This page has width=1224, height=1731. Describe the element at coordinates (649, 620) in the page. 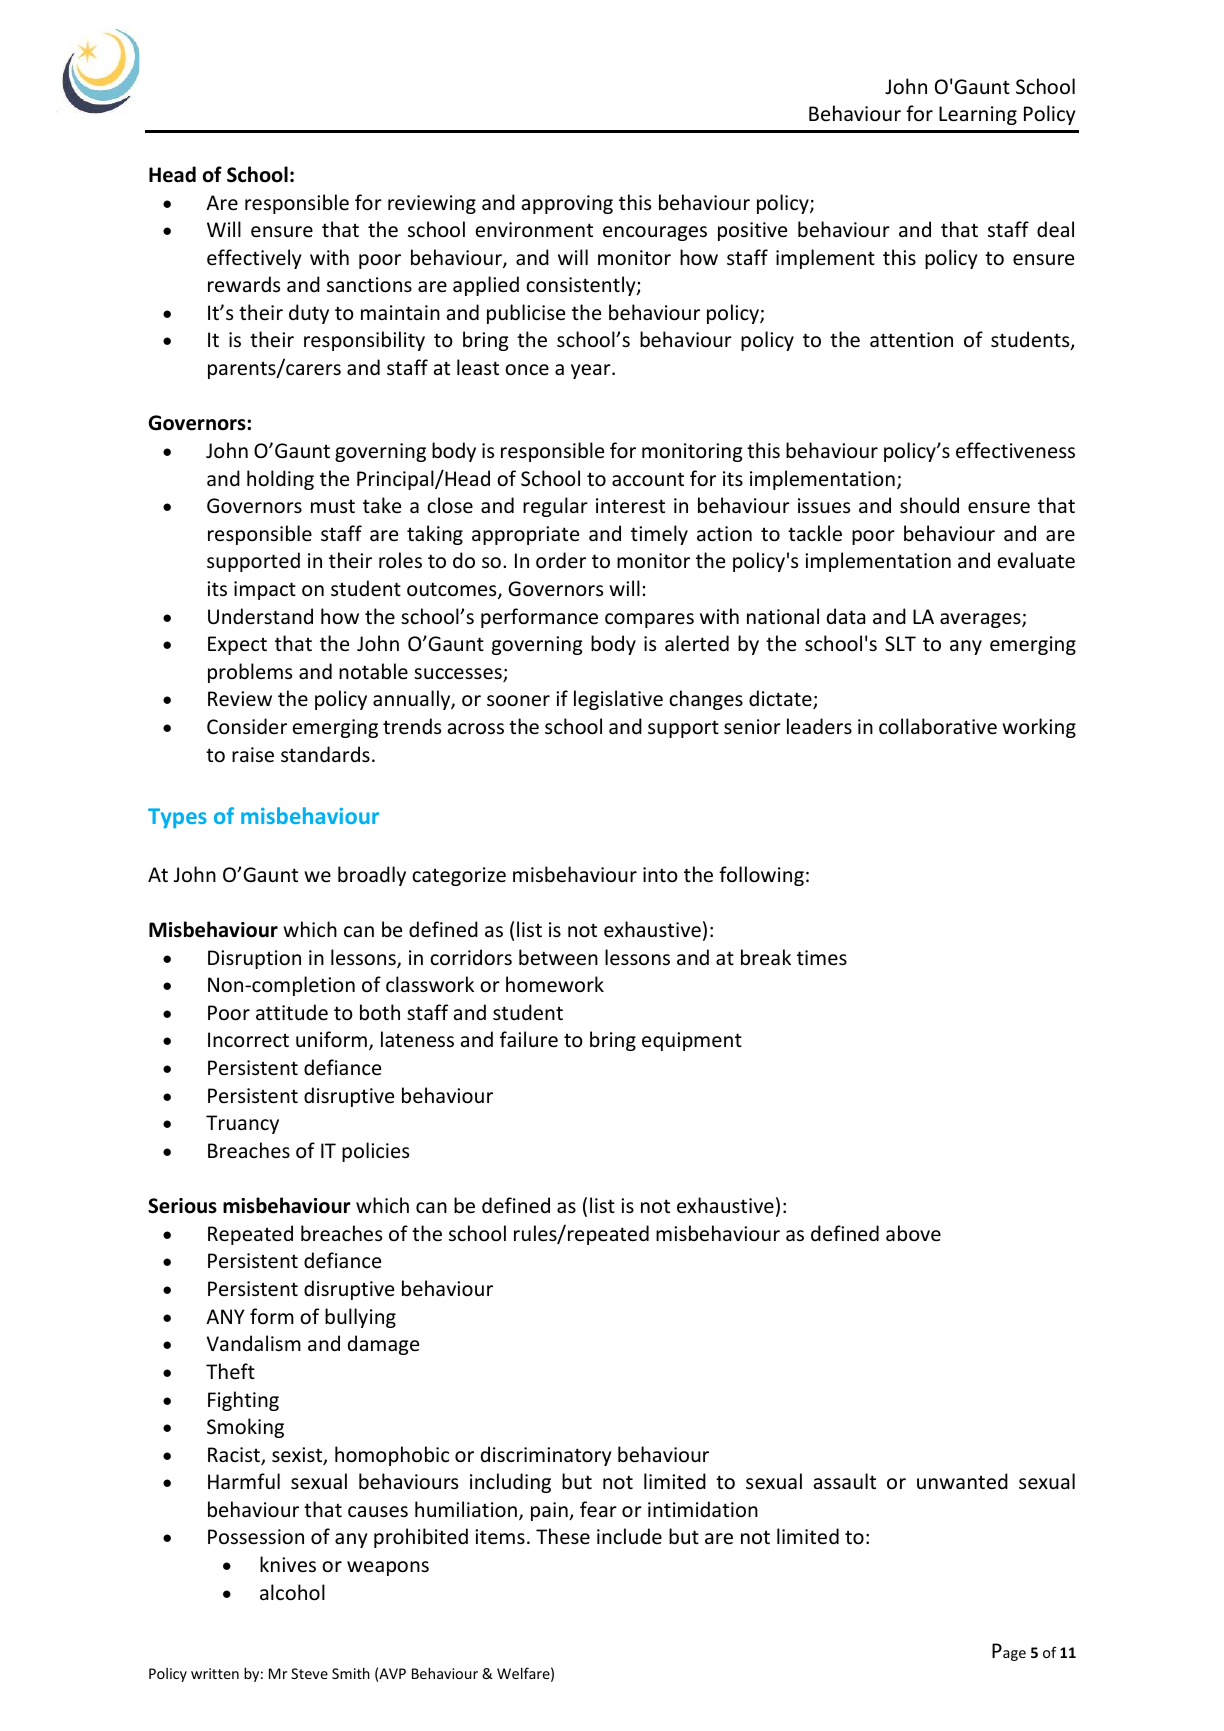

I see `compares` at that location.
